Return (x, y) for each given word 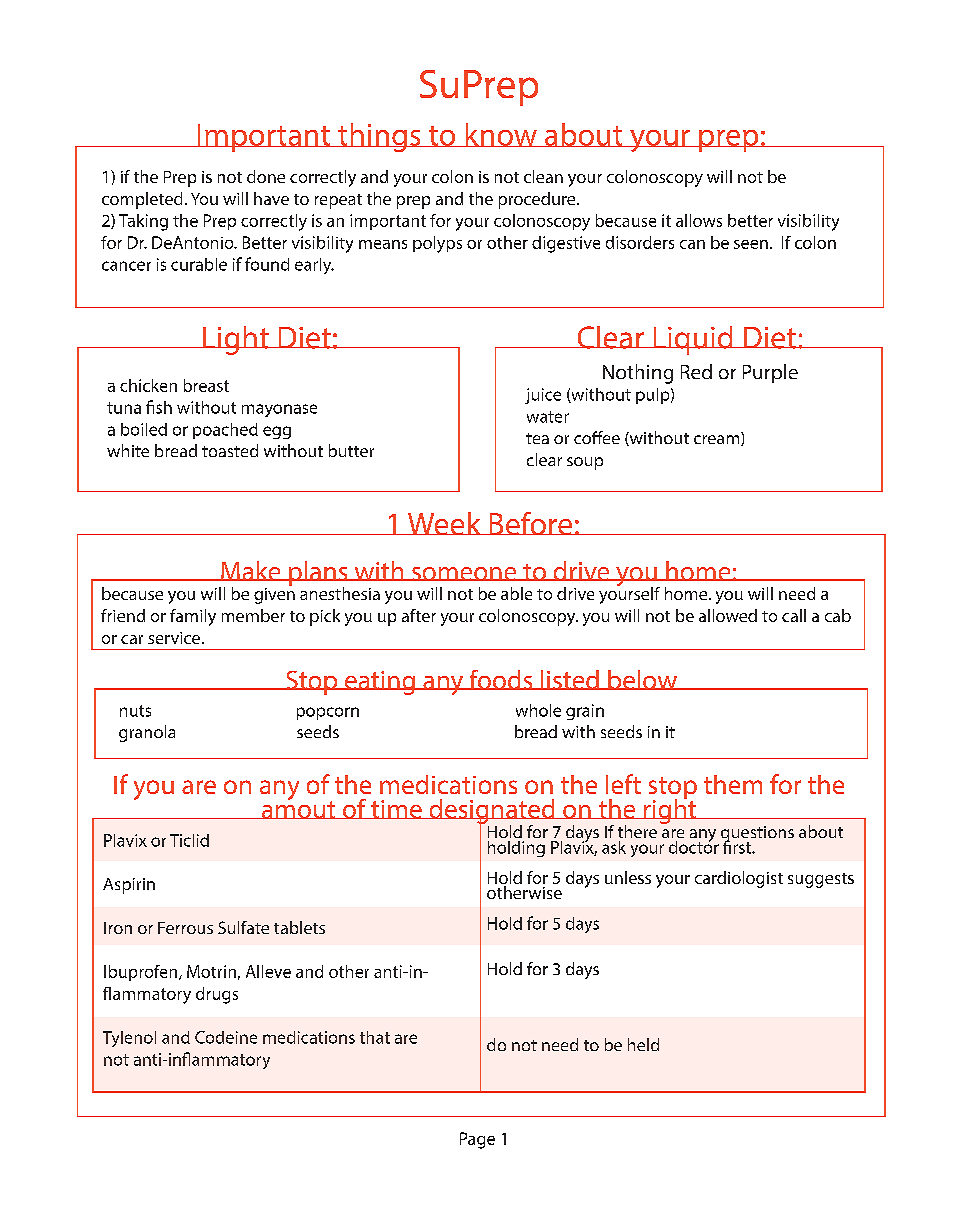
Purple (770, 373)
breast (206, 385)
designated (492, 812)
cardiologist (739, 879)
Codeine (226, 1037)
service (175, 638)
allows (699, 220)
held (643, 1044)
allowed (728, 615)
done (266, 176)
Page (477, 1140)
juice (543, 396)
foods (501, 680)
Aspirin (129, 886)
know (501, 135)
